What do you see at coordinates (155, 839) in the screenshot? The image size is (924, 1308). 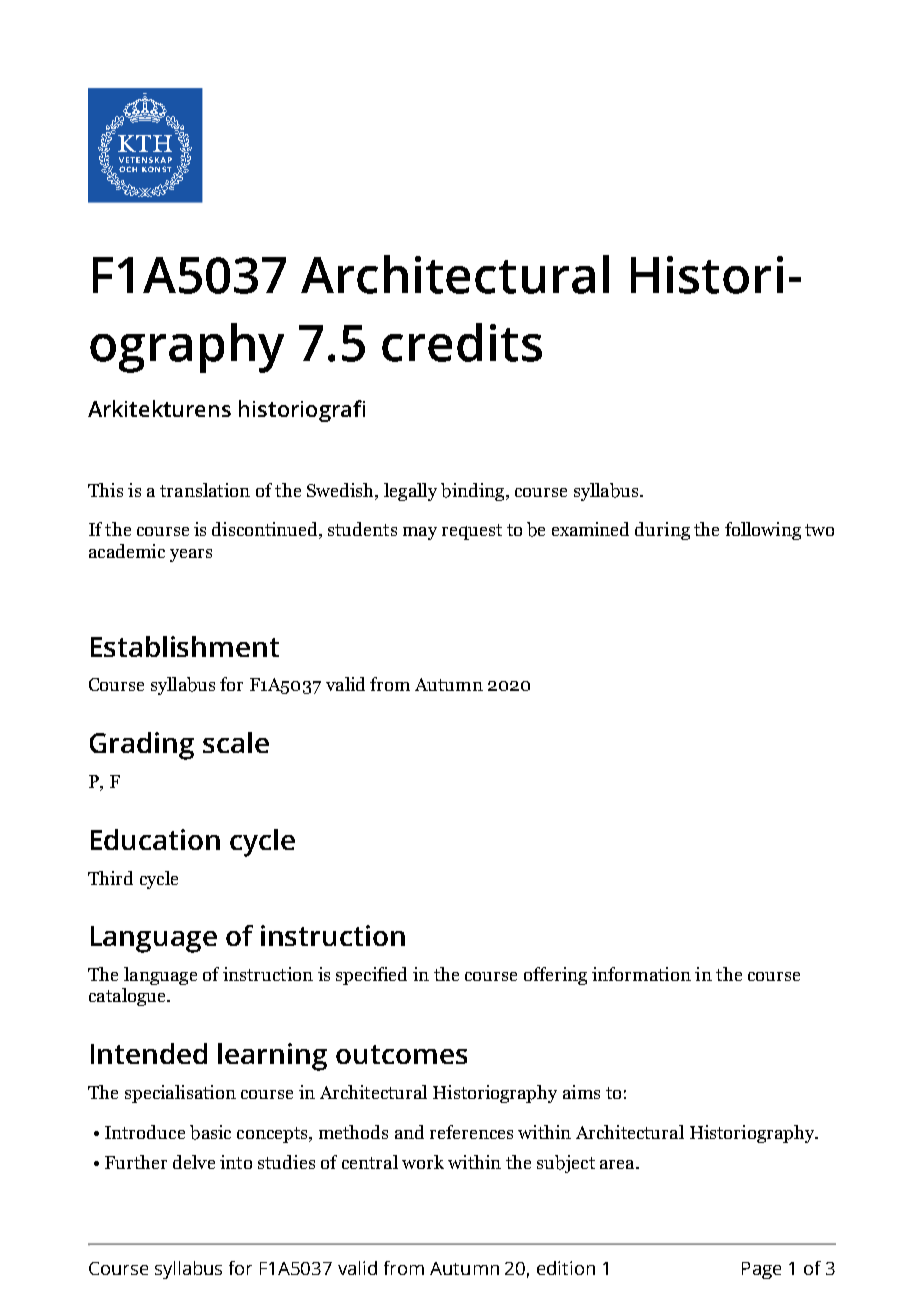 I see `Education` at bounding box center [155, 839].
